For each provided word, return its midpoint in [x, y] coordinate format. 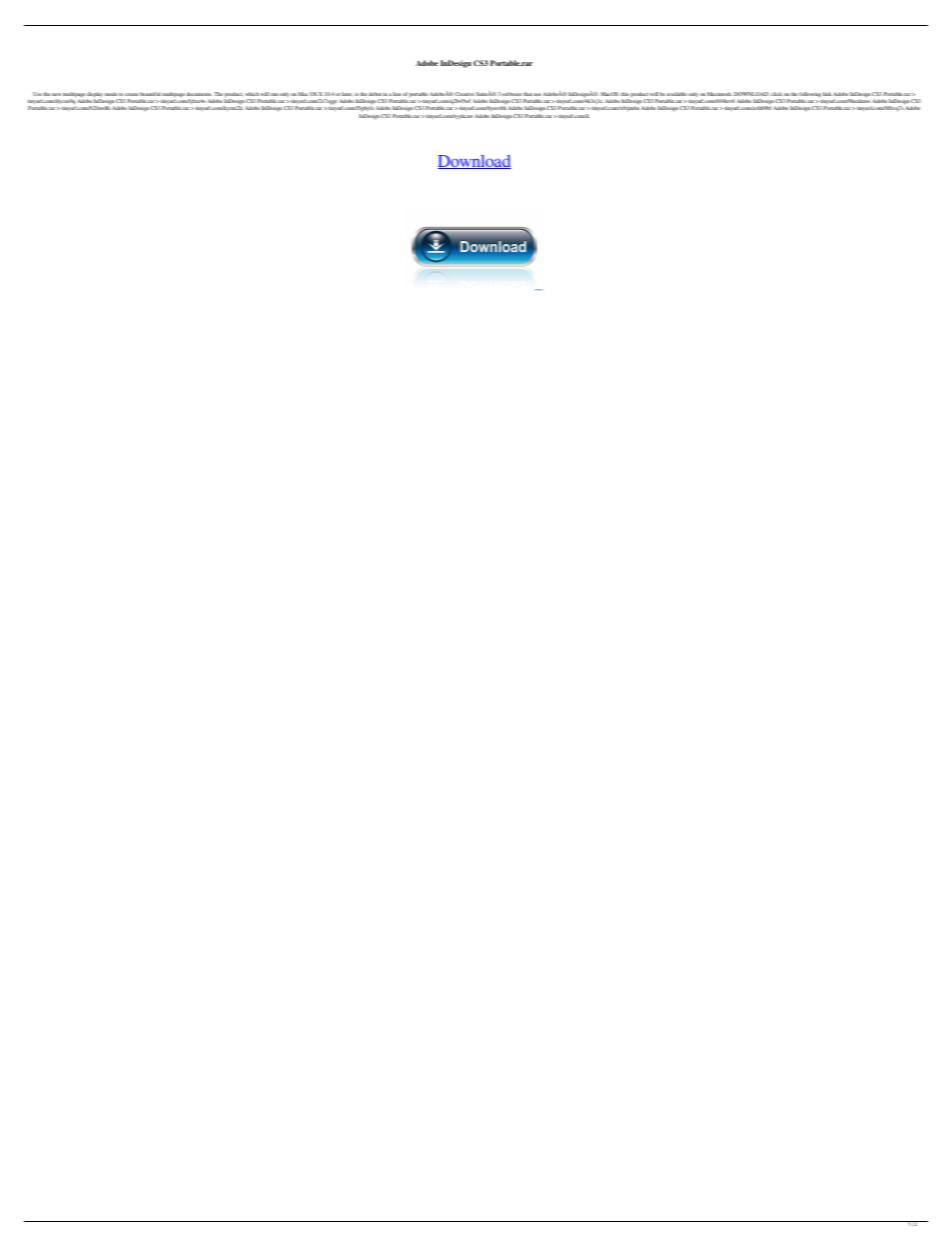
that [528, 94]
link [827, 94]
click [776, 94]
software [512, 94]
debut [375, 94]
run [275, 94]
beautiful [150, 94]
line [397, 94]
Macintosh [719, 94]
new [56, 94]
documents [199, 94]
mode [111, 94]
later [347, 94]
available [677, 94]
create [132, 94]
